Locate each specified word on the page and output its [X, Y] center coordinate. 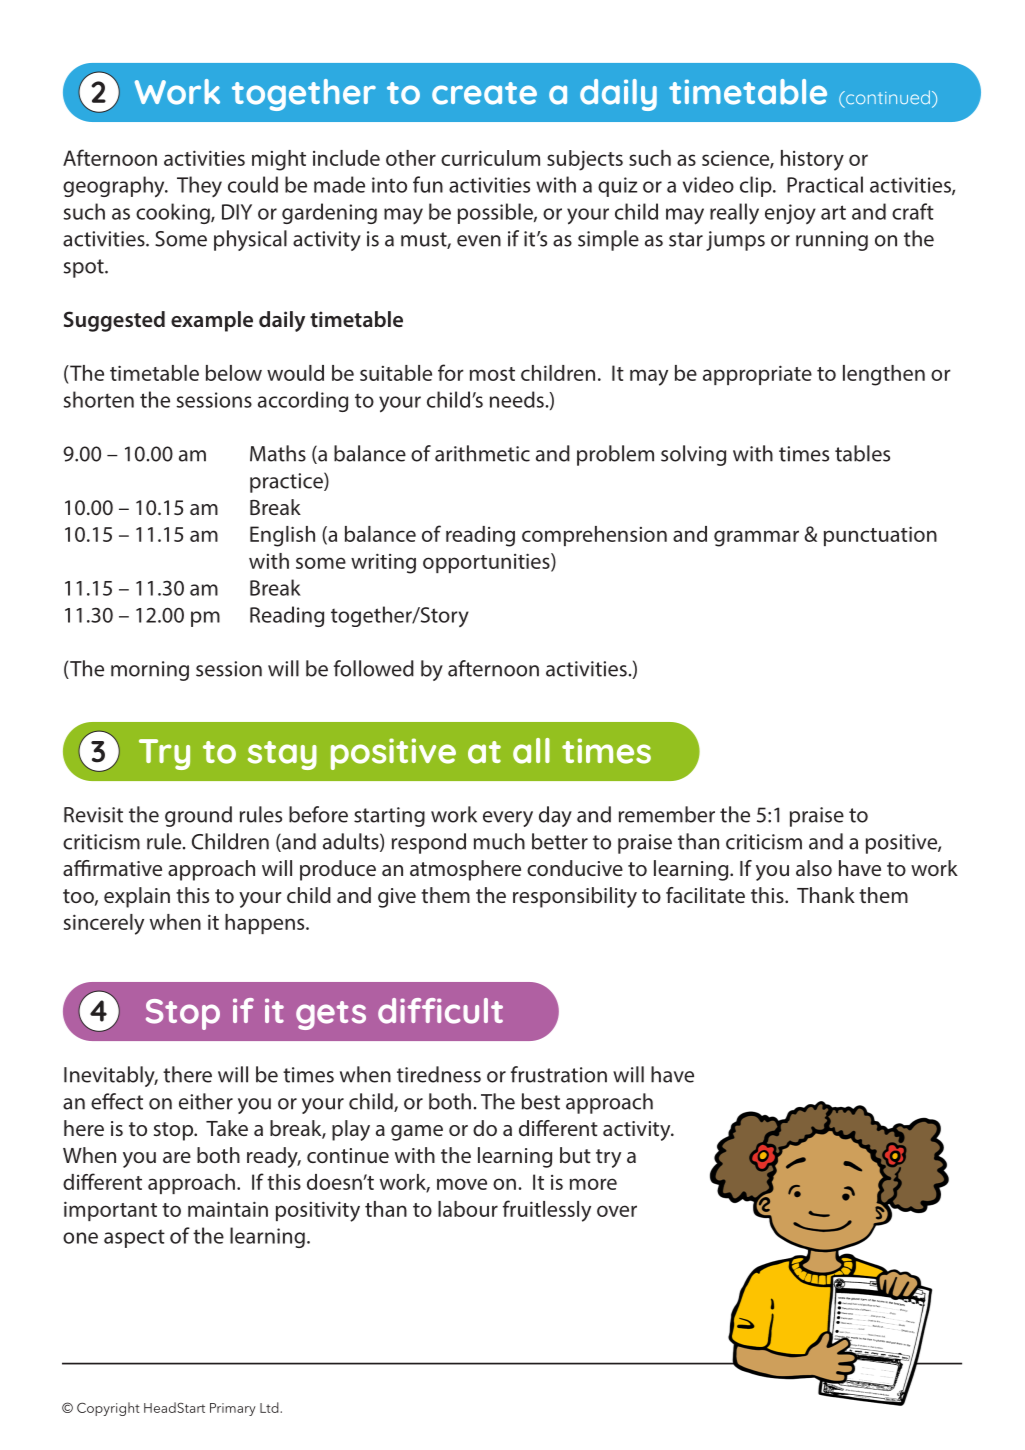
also [814, 868]
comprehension [594, 536]
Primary [233, 1409]
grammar [756, 538]
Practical [825, 184]
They [199, 186]
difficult [440, 1011]
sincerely [104, 924]
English [282, 536]
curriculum [490, 158]
